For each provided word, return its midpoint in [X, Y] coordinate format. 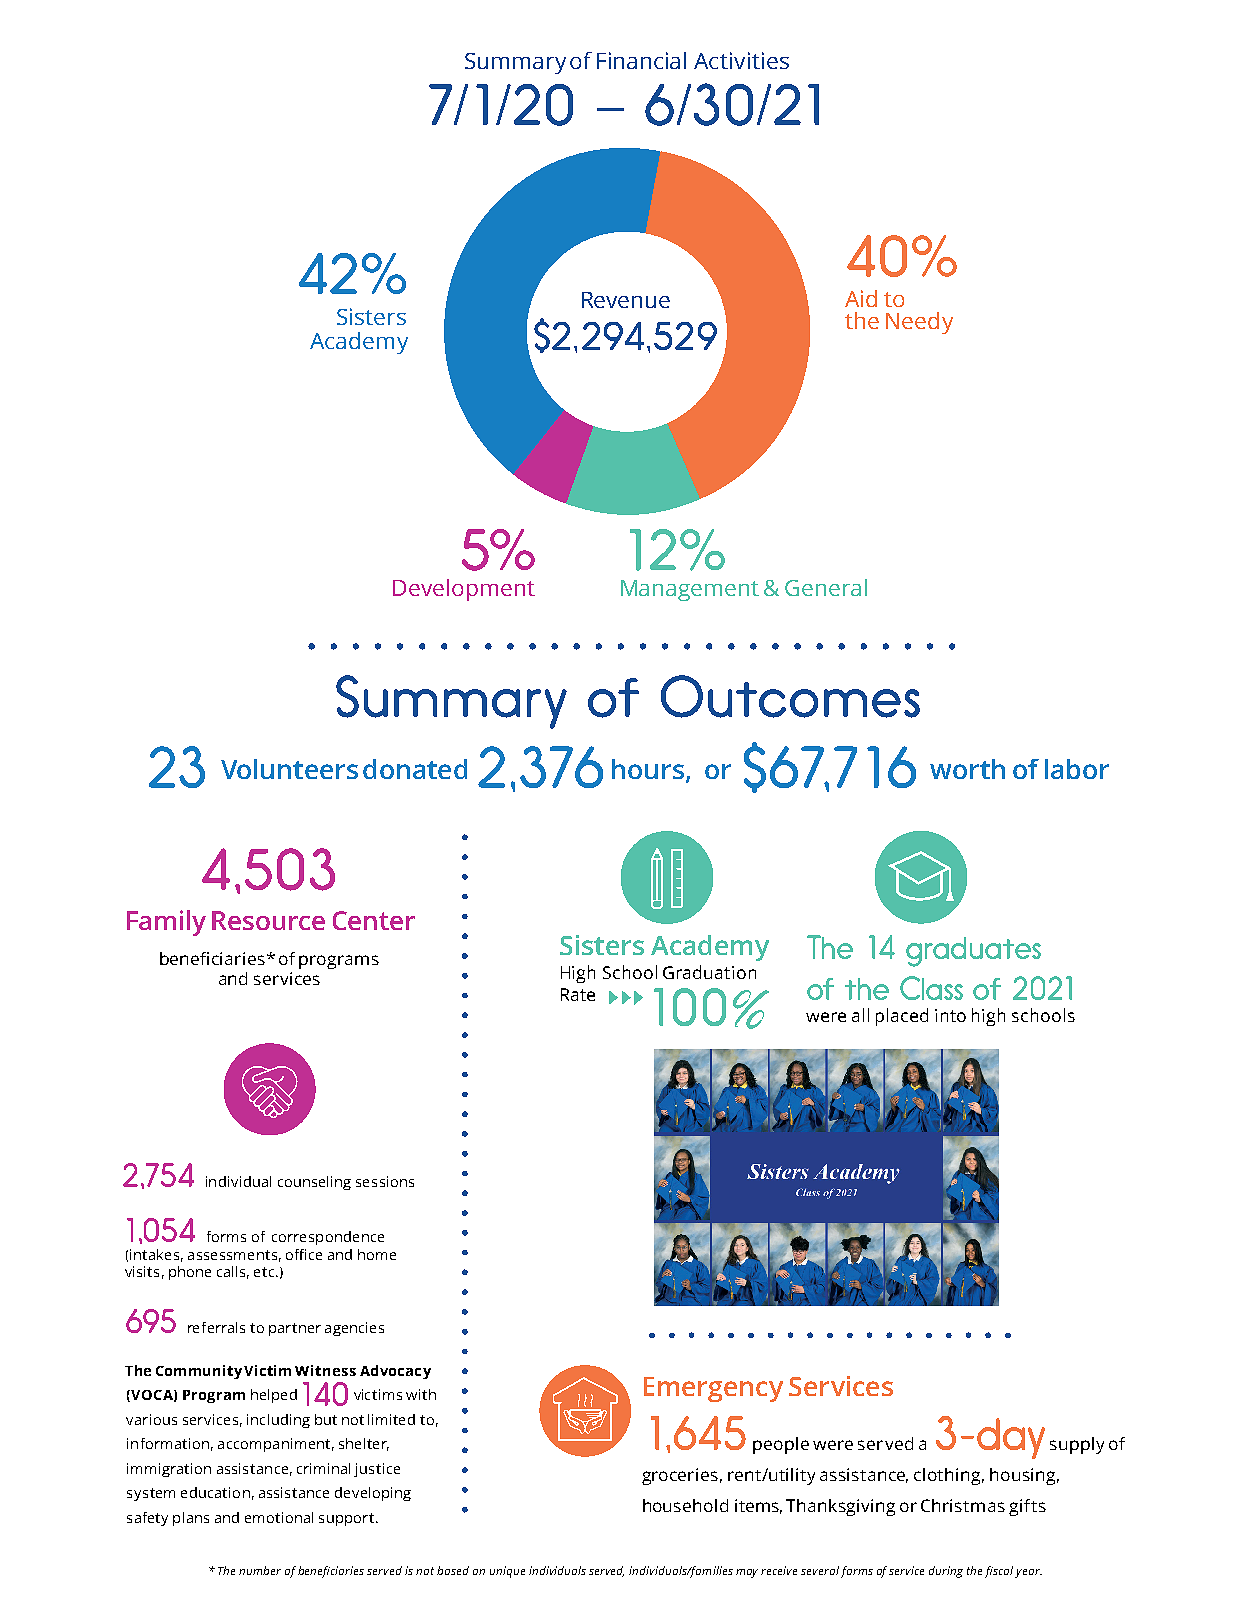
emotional [279, 1517]
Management [690, 590]
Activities [741, 60]
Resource [268, 920]
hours [648, 769]
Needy [919, 323]
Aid [861, 298]
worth [967, 769]
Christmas [963, 1505]
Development [464, 590]
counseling [314, 1183]
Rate [578, 994]
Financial [641, 60]
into [950, 1015]
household [685, 1505]
